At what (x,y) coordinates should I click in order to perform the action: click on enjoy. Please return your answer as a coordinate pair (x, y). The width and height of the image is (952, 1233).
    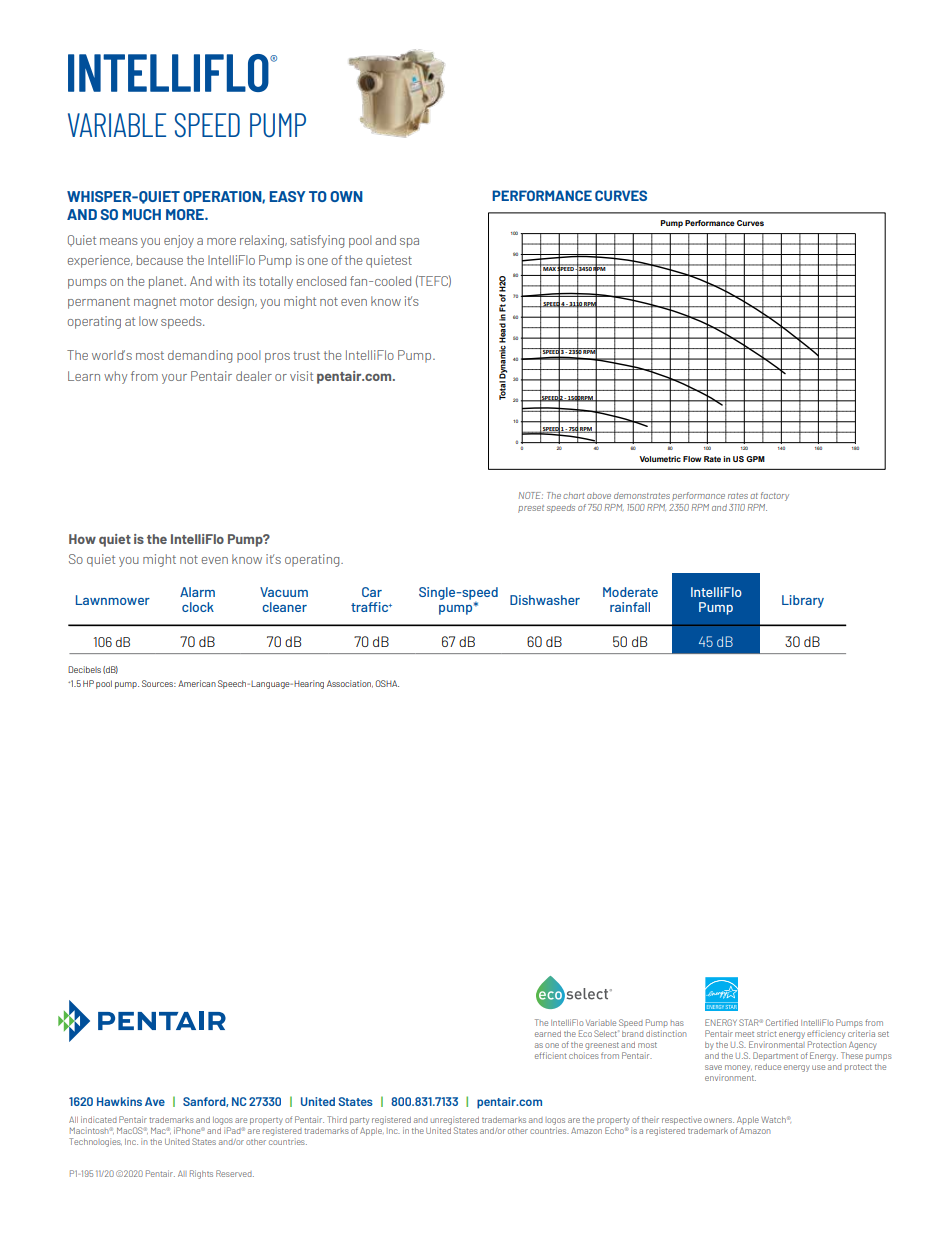
    Looking at the image, I should click on (179, 241).
